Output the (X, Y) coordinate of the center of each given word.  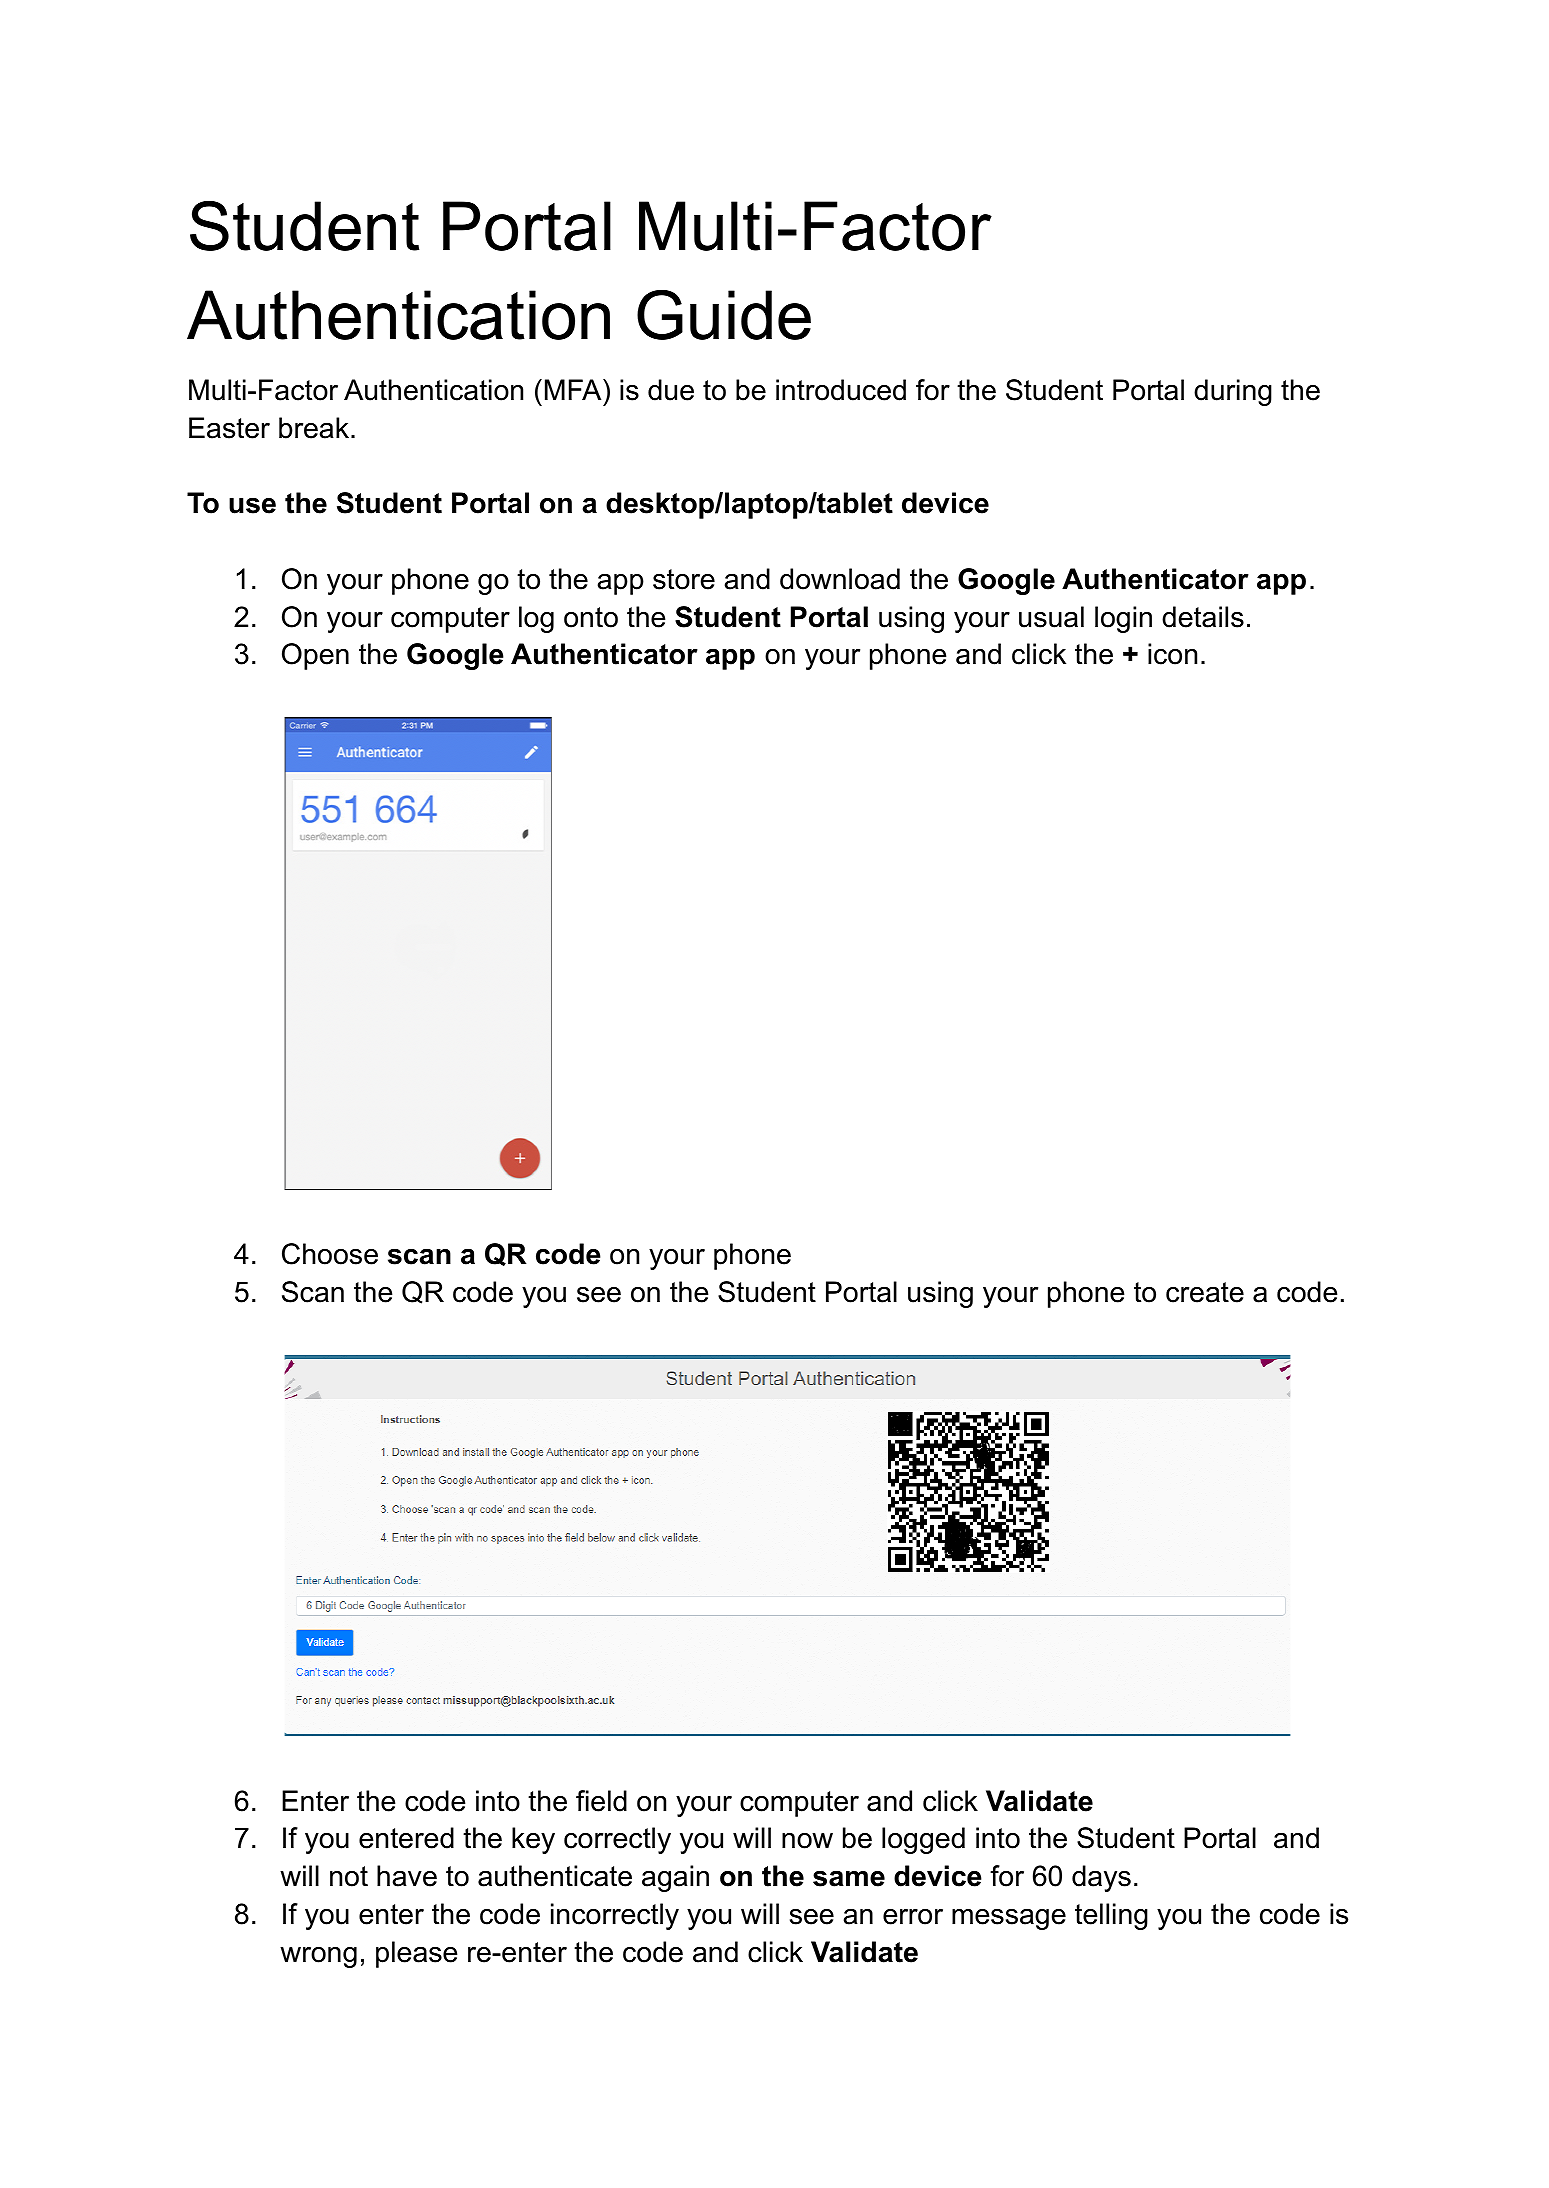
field (601, 1801)
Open (315, 656)
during (1233, 392)
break (314, 428)
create (1205, 1292)
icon (1172, 654)
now (807, 1841)
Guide (724, 315)
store (684, 579)
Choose (330, 1254)
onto (591, 617)
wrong (318, 1957)
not (349, 1876)
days (1101, 1878)
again (675, 1878)
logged (923, 1840)
